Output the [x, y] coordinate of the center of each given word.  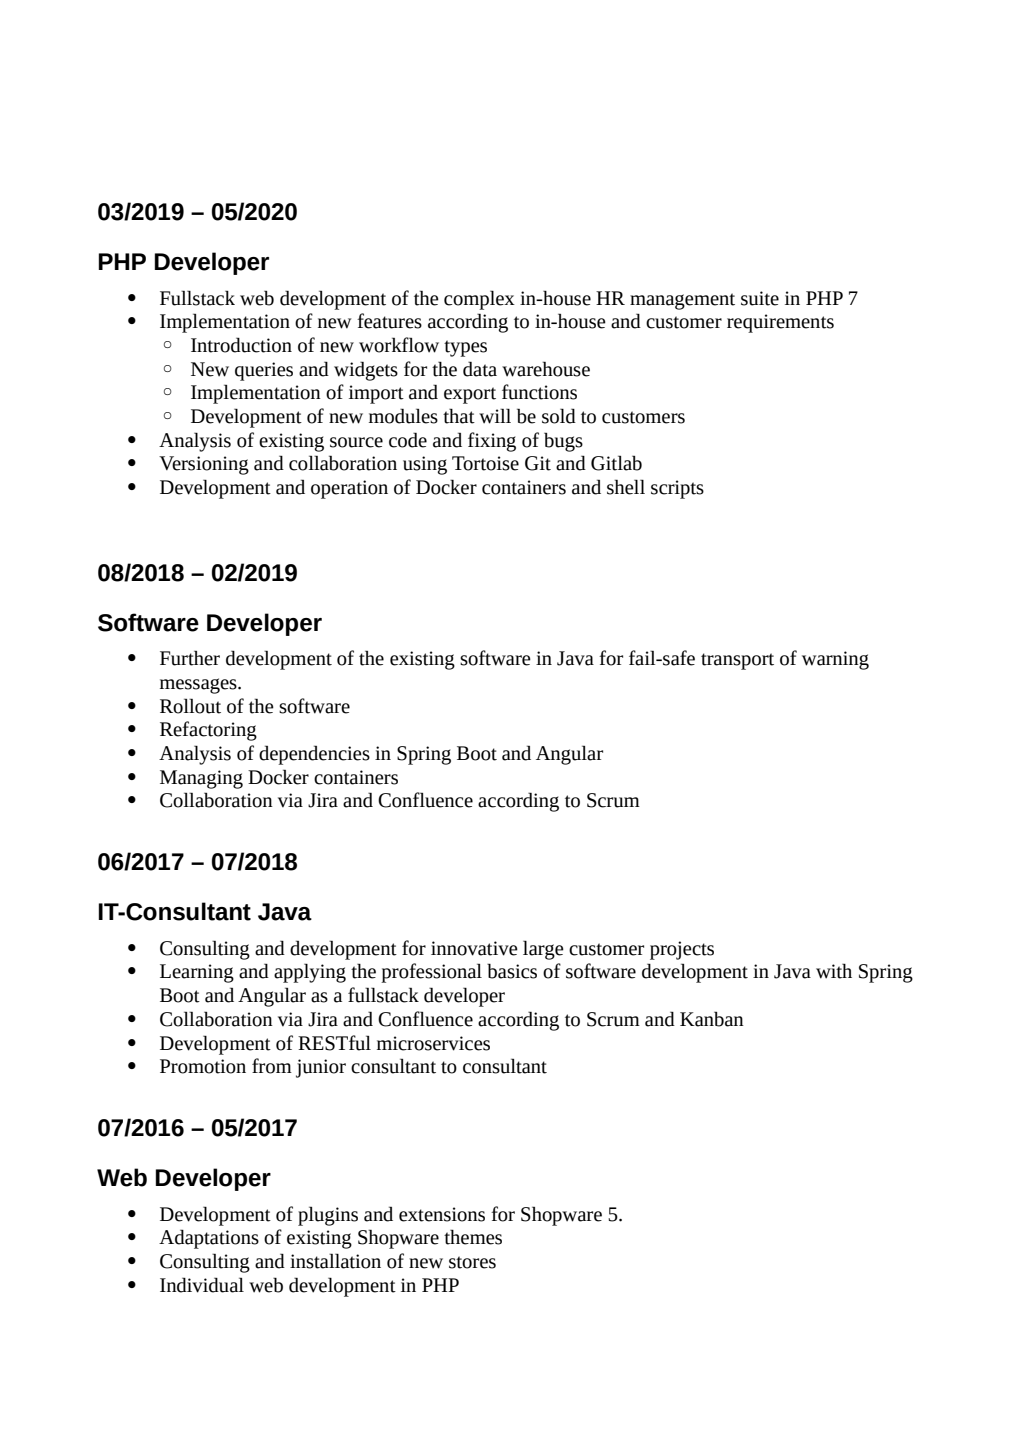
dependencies [314, 755]
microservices [433, 1043]
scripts [677, 489]
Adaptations [209, 1239]
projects [682, 950]
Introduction [241, 345]
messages [199, 686]
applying [310, 973]
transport [737, 661]
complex [479, 300]
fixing [492, 442]
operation [349, 489]
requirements [780, 323]
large [543, 950]
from [272, 1066]
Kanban [712, 1019]
